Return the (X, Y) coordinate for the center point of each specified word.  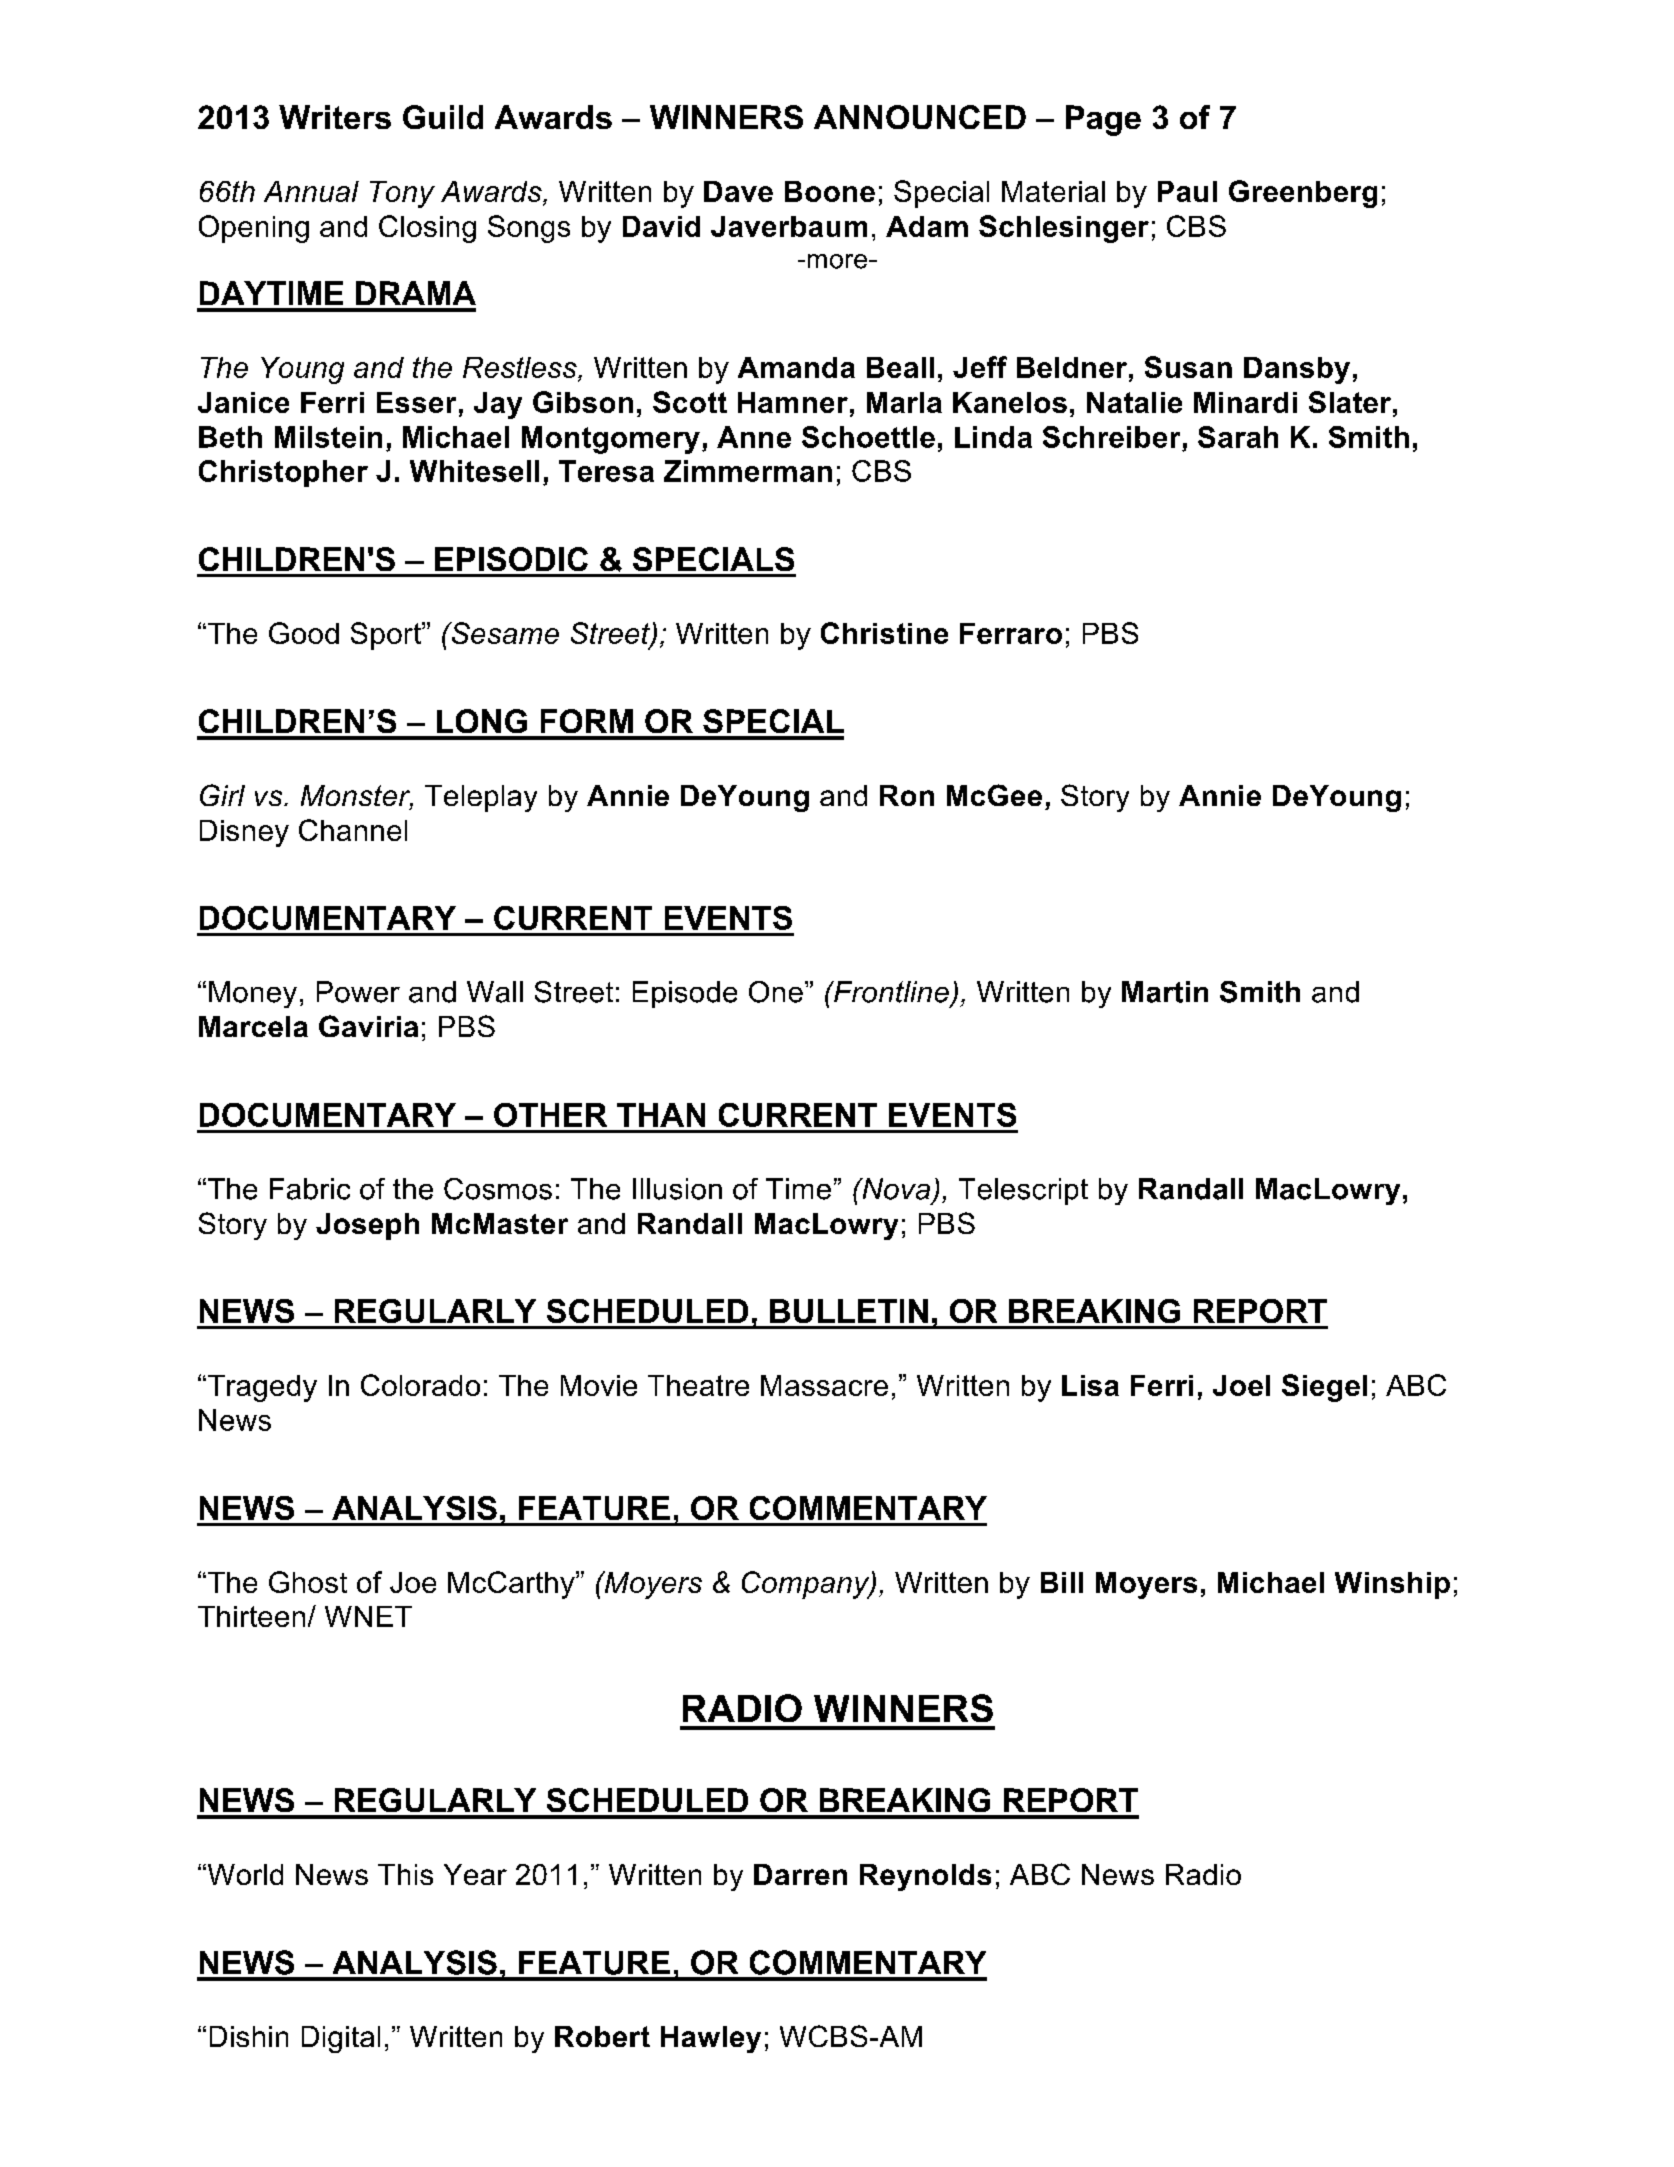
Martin (1165, 992)
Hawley (711, 2039)
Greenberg (1303, 194)
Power (358, 992)
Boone (830, 191)
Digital (341, 2039)
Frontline (890, 992)
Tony (402, 194)
